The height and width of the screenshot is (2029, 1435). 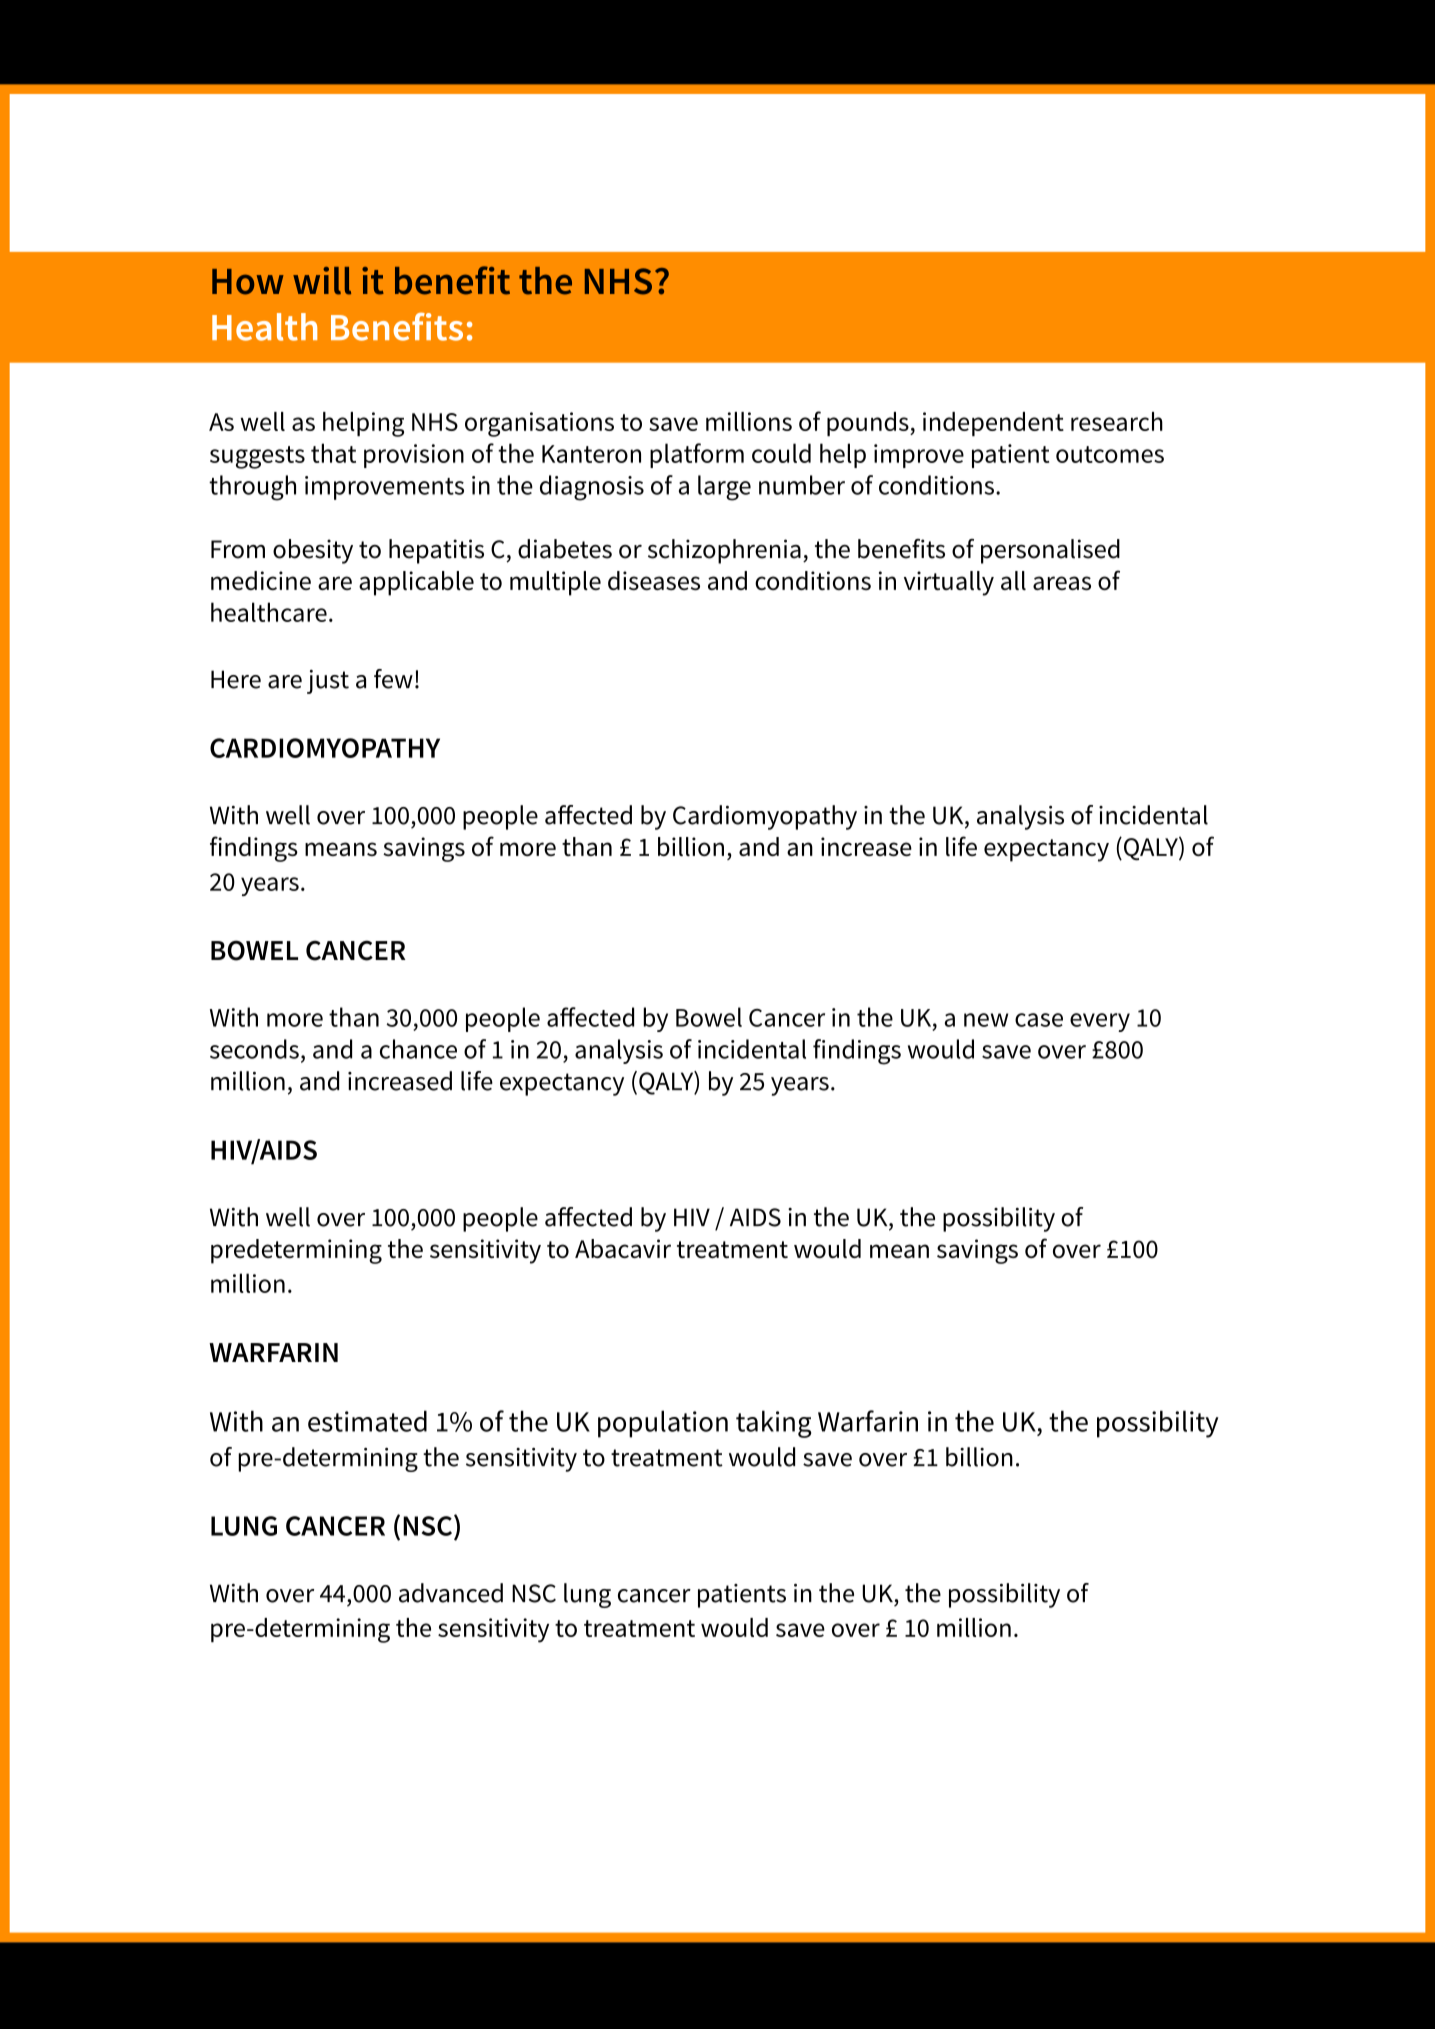 I want to click on advanced, so click(x=451, y=1593).
